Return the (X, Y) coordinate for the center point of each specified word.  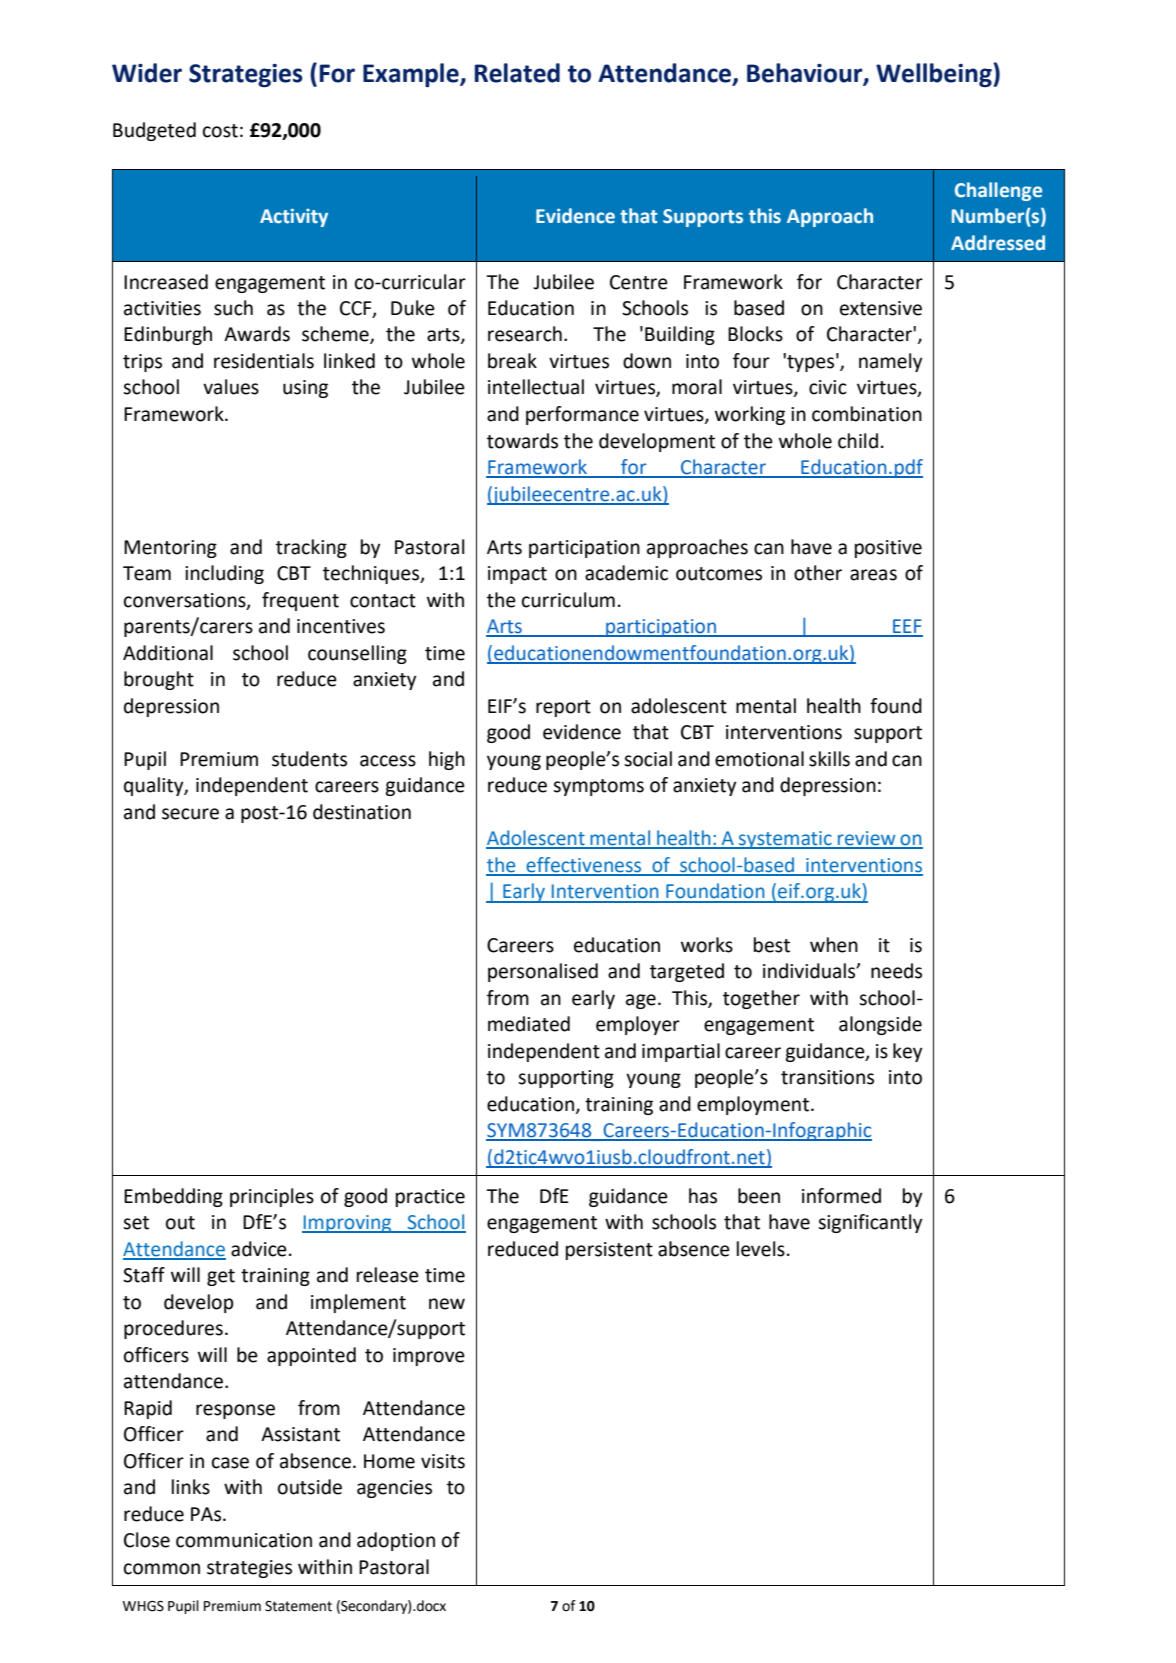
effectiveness (584, 866)
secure (190, 814)
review (867, 839)
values (231, 387)
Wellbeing (935, 75)
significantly (870, 1223)
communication (244, 1540)
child (858, 441)
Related (517, 73)
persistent (609, 1251)
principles (272, 1197)
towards (522, 441)
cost (220, 131)
